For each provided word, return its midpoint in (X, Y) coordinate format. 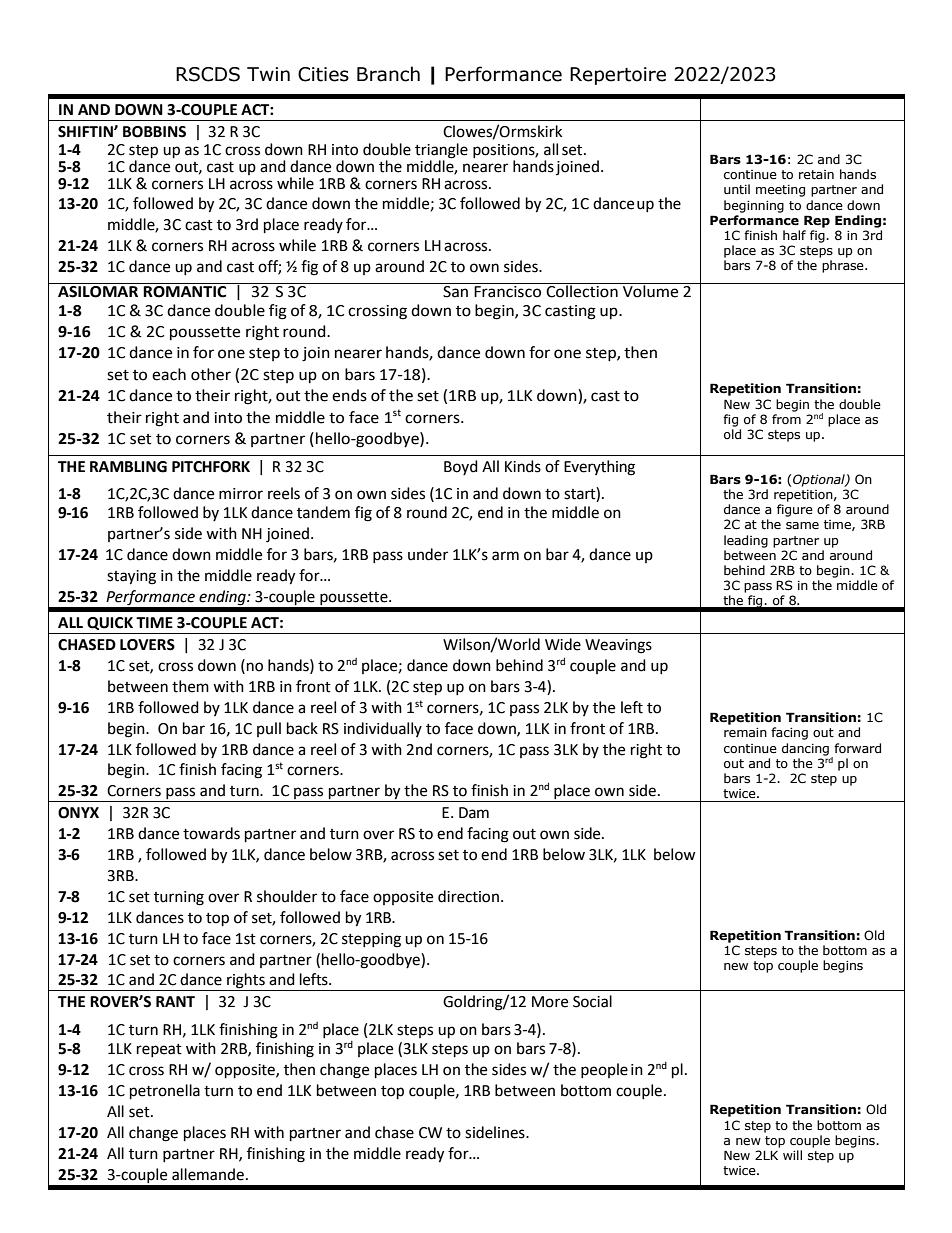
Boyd (461, 467)
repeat (159, 1050)
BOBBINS (154, 132)
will (792, 1155)
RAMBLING (128, 467)
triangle (441, 152)
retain (816, 175)
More (550, 1002)
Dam (474, 813)
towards (211, 833)
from (786, 419)
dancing (805, 749)
